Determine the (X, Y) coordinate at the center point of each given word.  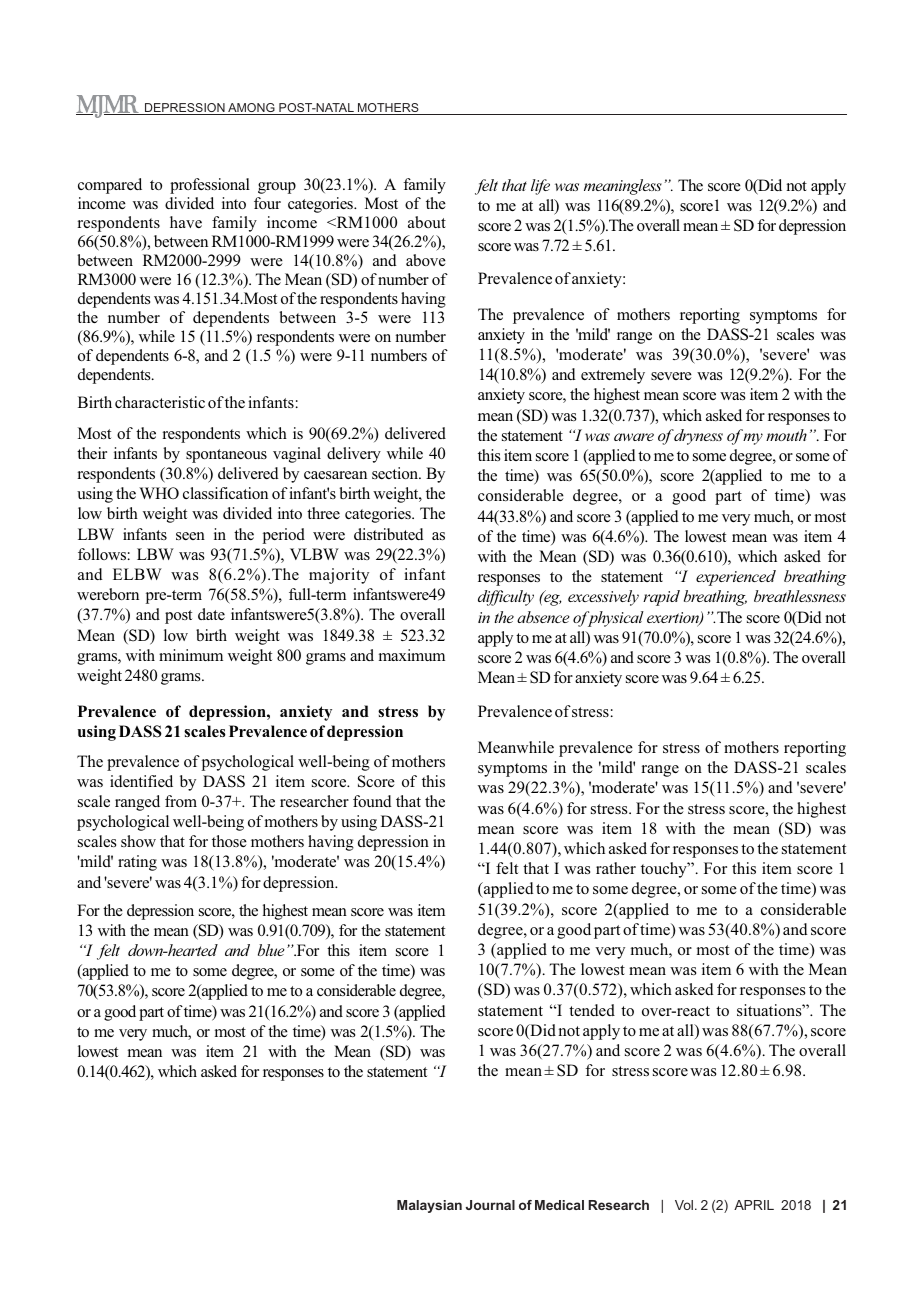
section (396, 473)
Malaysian (429, 1206)
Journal (490, 1205)
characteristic (160, 402)
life (540, 187)
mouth (786, 435)
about (427, 222)
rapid (661, 598)
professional (210, 186)
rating (137, 863)
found (372, 801)
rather (616, 868)
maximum (412, 655)
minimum (191, 655)
